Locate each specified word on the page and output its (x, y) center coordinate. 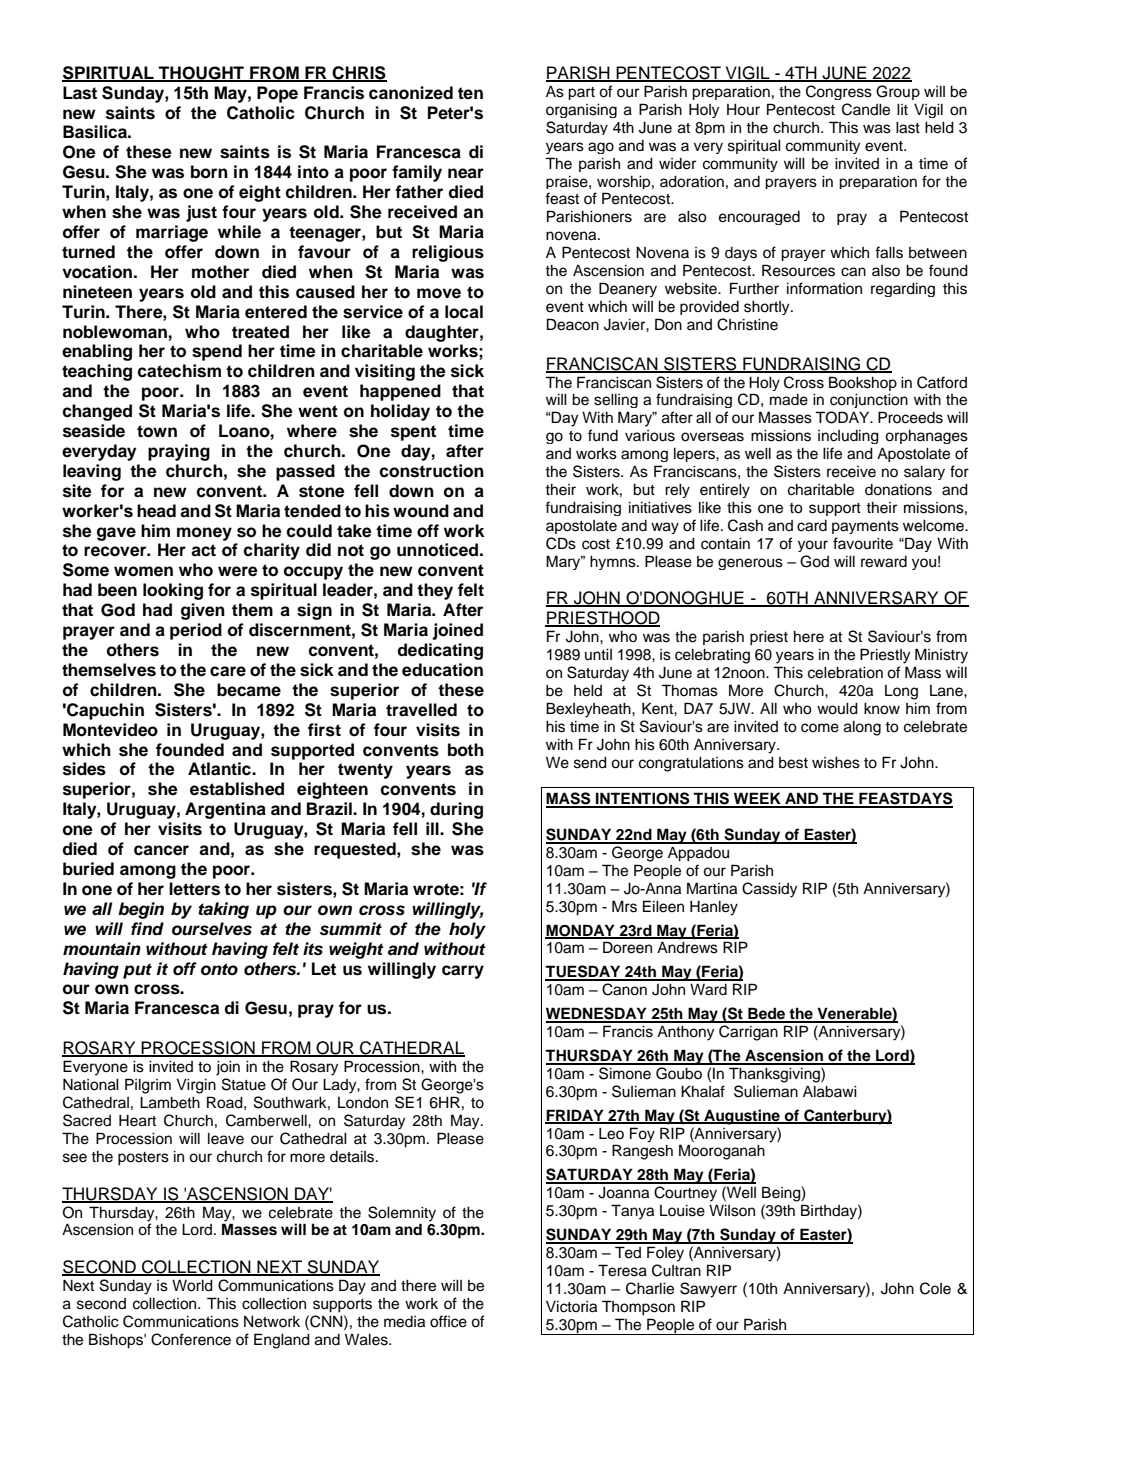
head (156, 511)
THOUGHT (201, 74)
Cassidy (769, 890)
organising (581, 111)
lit (902, 109)
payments (865, 527)
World (192, 1285)
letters (194, 889)
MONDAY (581, 931)
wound (421, 511)
